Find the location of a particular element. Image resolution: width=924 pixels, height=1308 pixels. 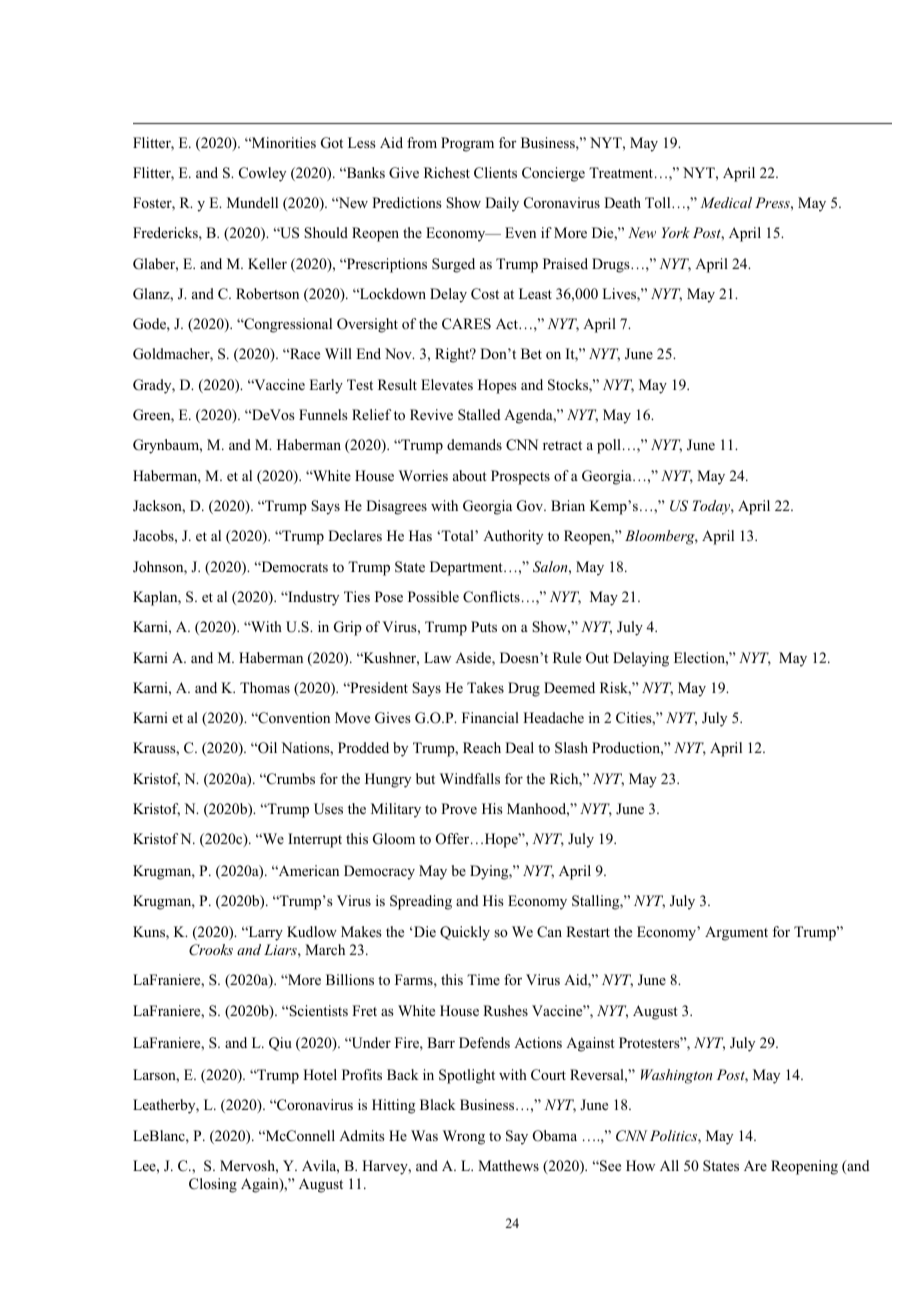

Thomas is located at coordinates (265, 687).
